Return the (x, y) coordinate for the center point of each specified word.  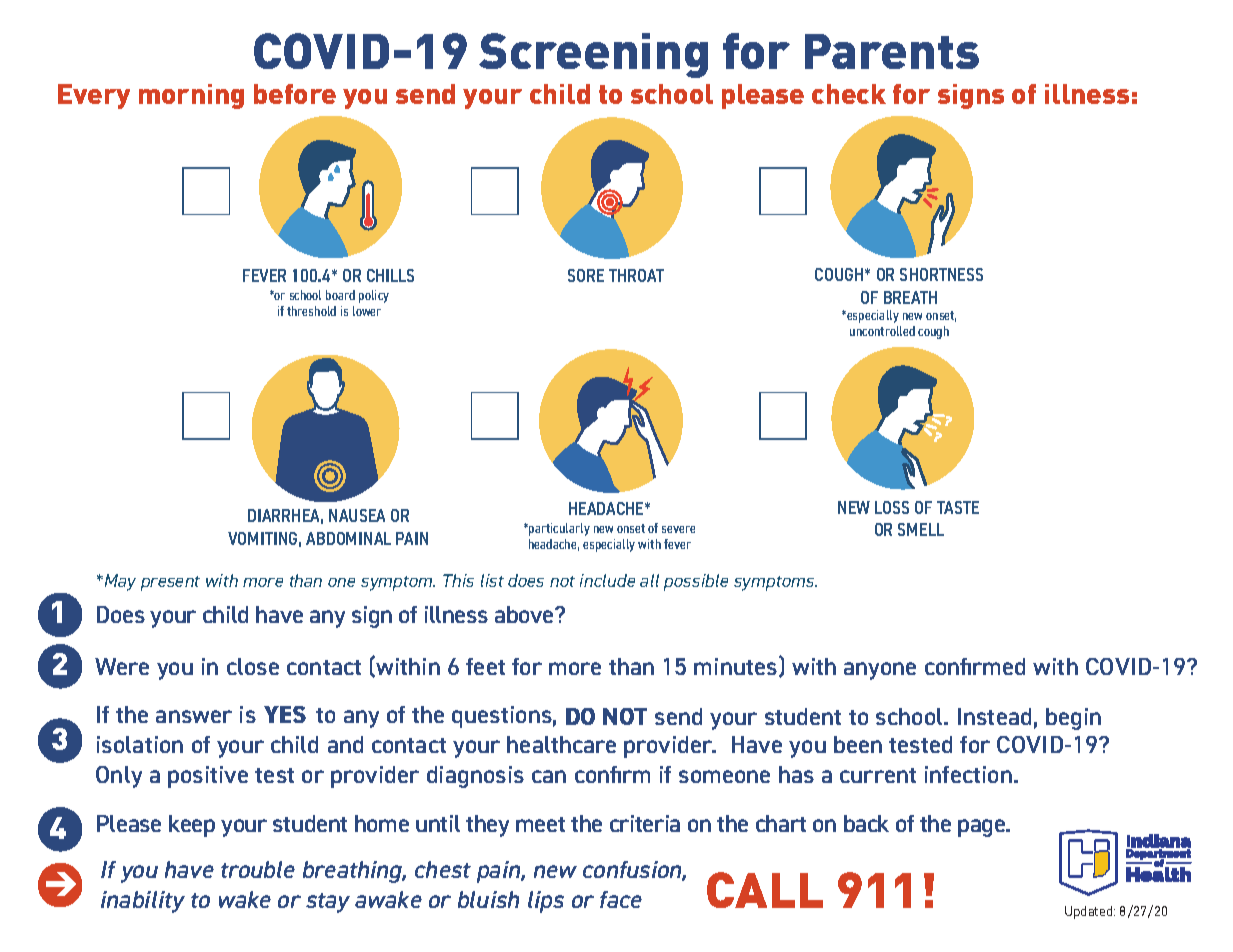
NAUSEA (357, 515)
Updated (1090, 912)
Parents (892, 51)
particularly (558, 529)
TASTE (958, 507)
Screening (593, 55)
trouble (258, 869)
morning (191, 96)
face (621, 899)
